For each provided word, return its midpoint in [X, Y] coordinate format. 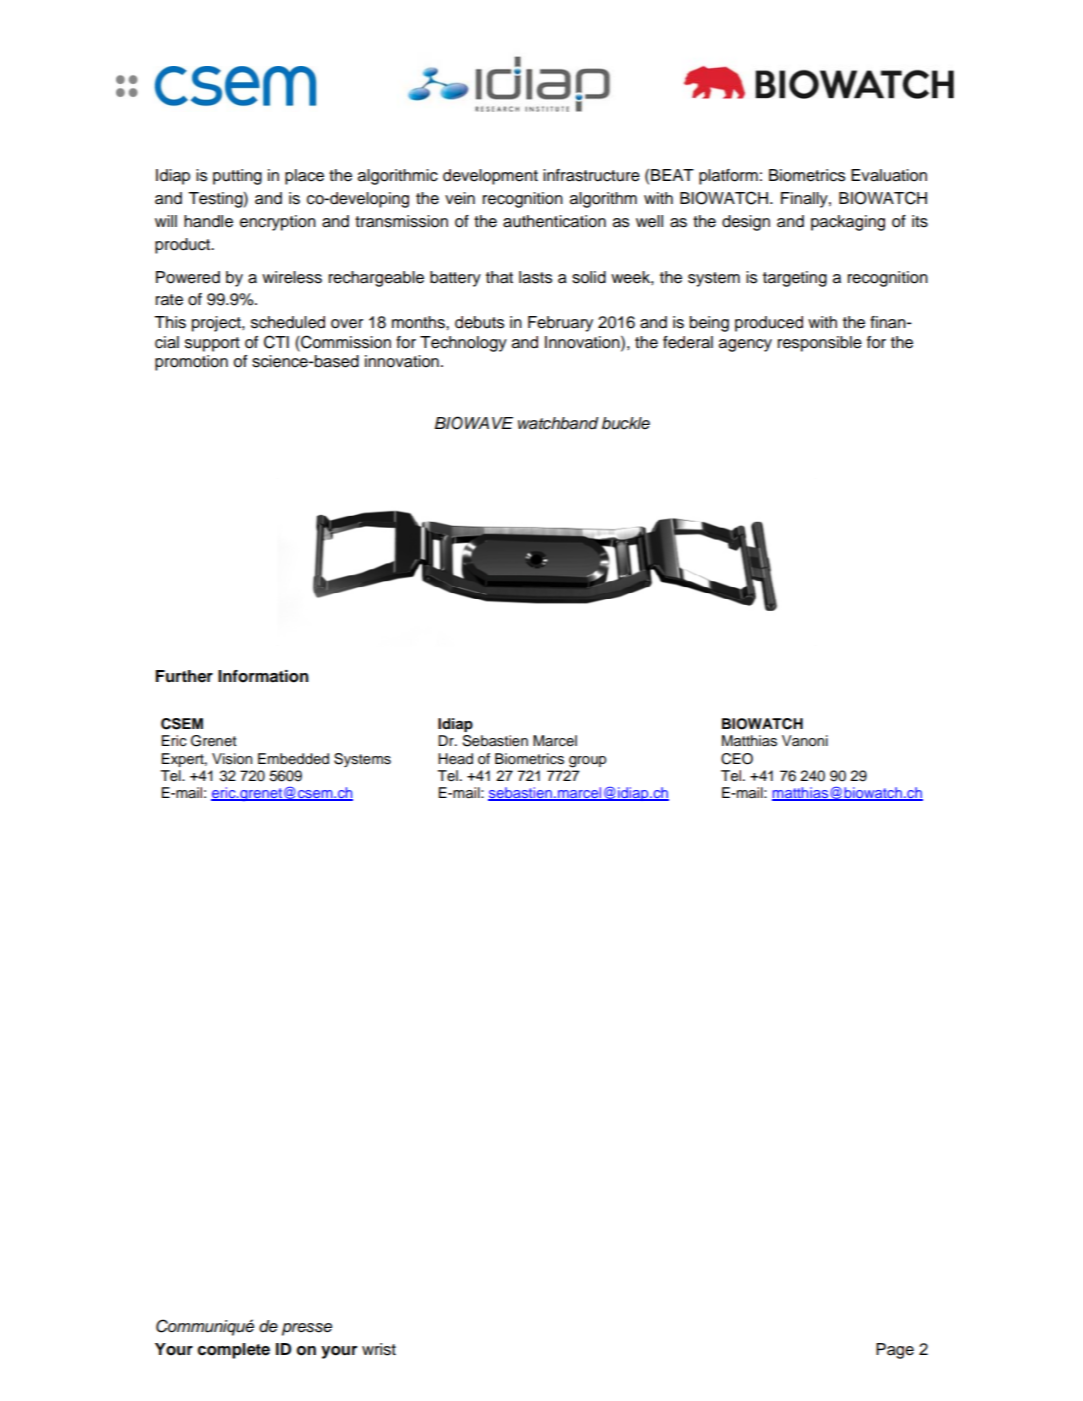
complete [233, 1351]
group [587, 762]
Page [895, 1351]
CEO [737, 759]
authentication [554, 221]
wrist [379, 1349]
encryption [278, 223]
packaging [848, 223]
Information [263, 676]
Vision [232, 759]
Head [455, 759]
